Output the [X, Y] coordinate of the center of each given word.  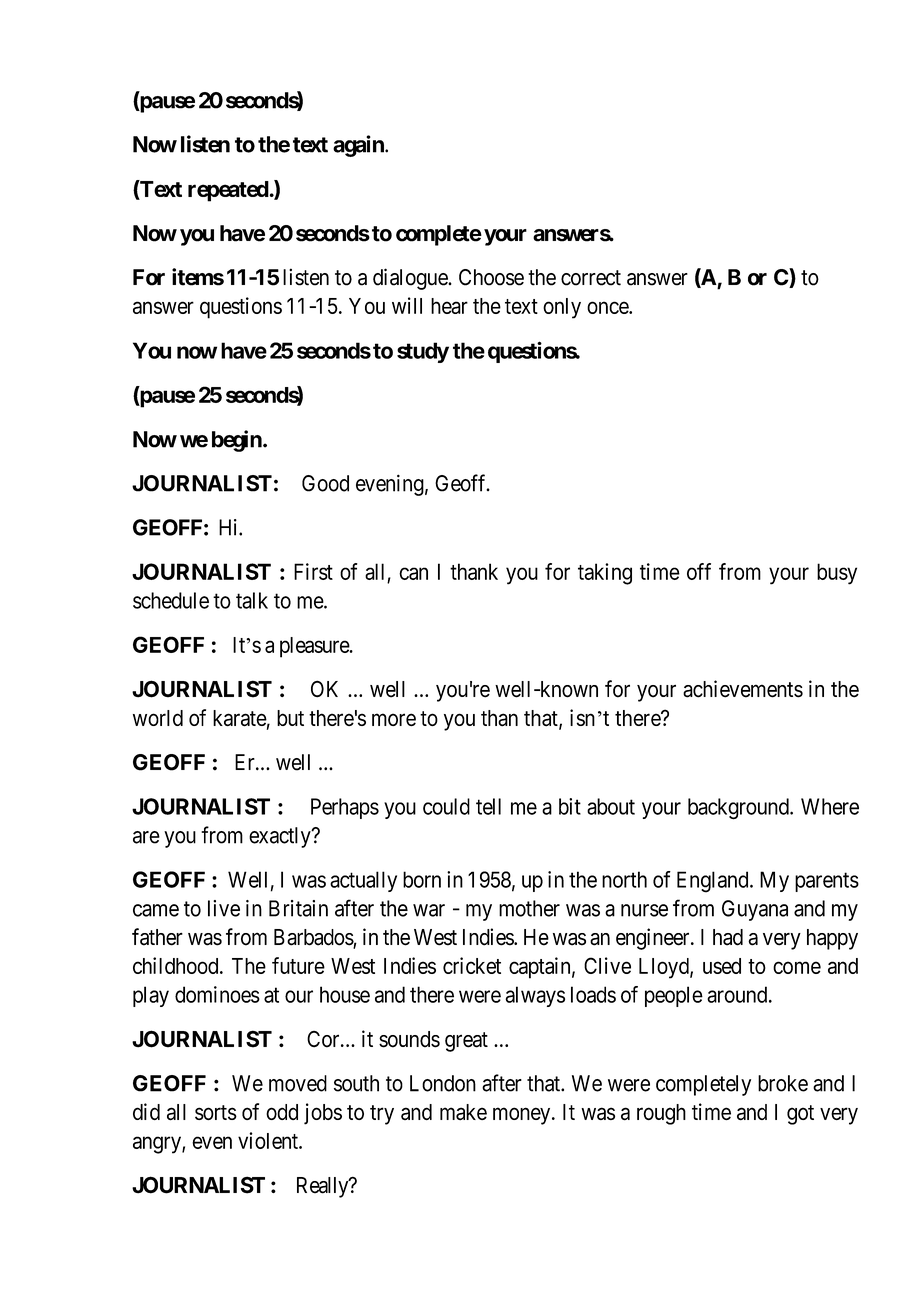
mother [529, 908]
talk [252, 600]
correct [591, 278]
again [359, 146]
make [463, 1112]
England [714, 882]
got [800, 1115]
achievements [743, 689]
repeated [228, 191]
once [608, 307]
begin [238, 441]
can [413, 573]
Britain [298, 908]
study [423, 352]
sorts [216, 1112]
